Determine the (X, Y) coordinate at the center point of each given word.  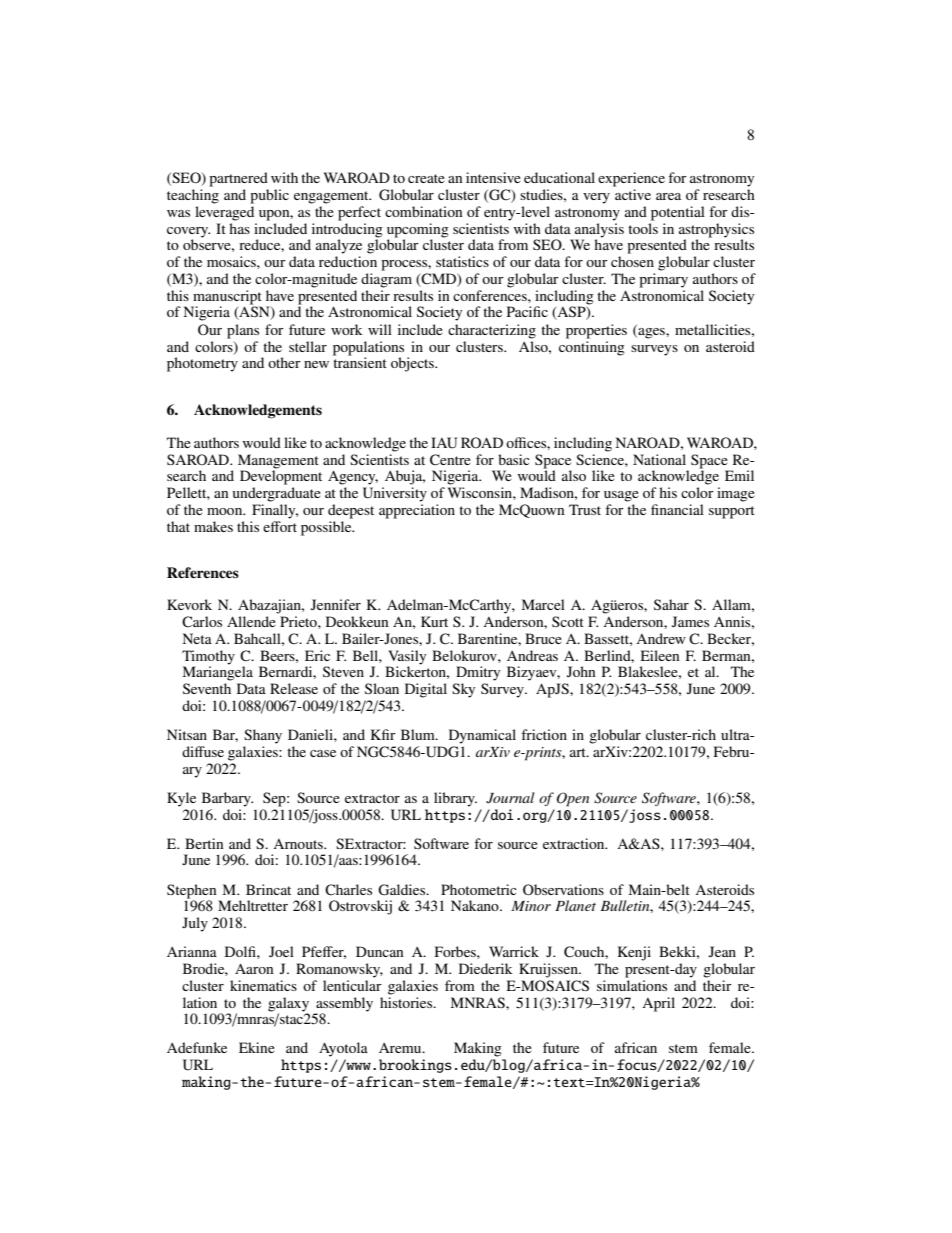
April (658, 1004)
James (690, 621)
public (269, 196)
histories (407, 1001)
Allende (251, 621)
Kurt (434, 621)
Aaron (254, 968)
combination (424, 211)
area (668, 196)
